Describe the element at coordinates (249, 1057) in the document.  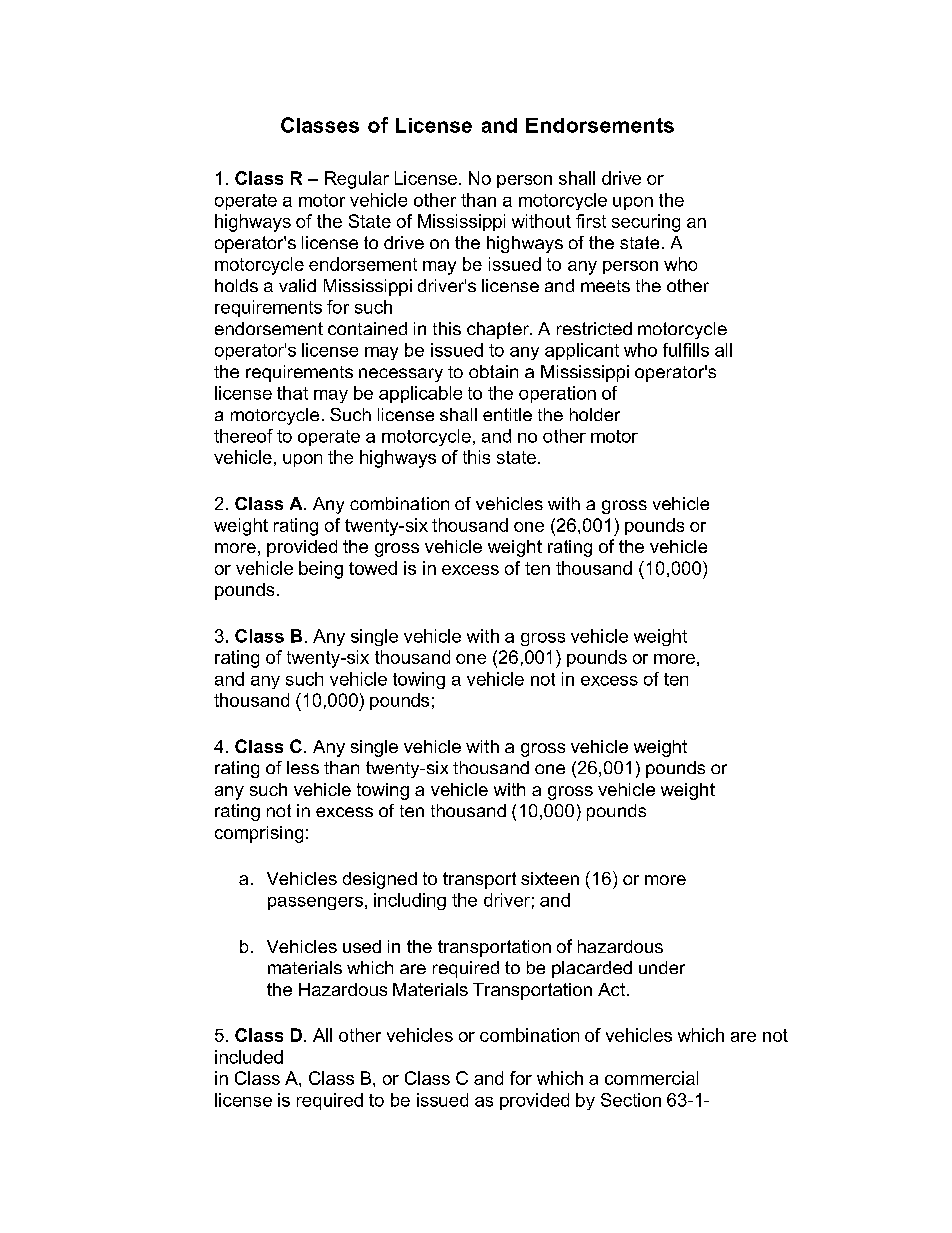
I see `included` at that location.
